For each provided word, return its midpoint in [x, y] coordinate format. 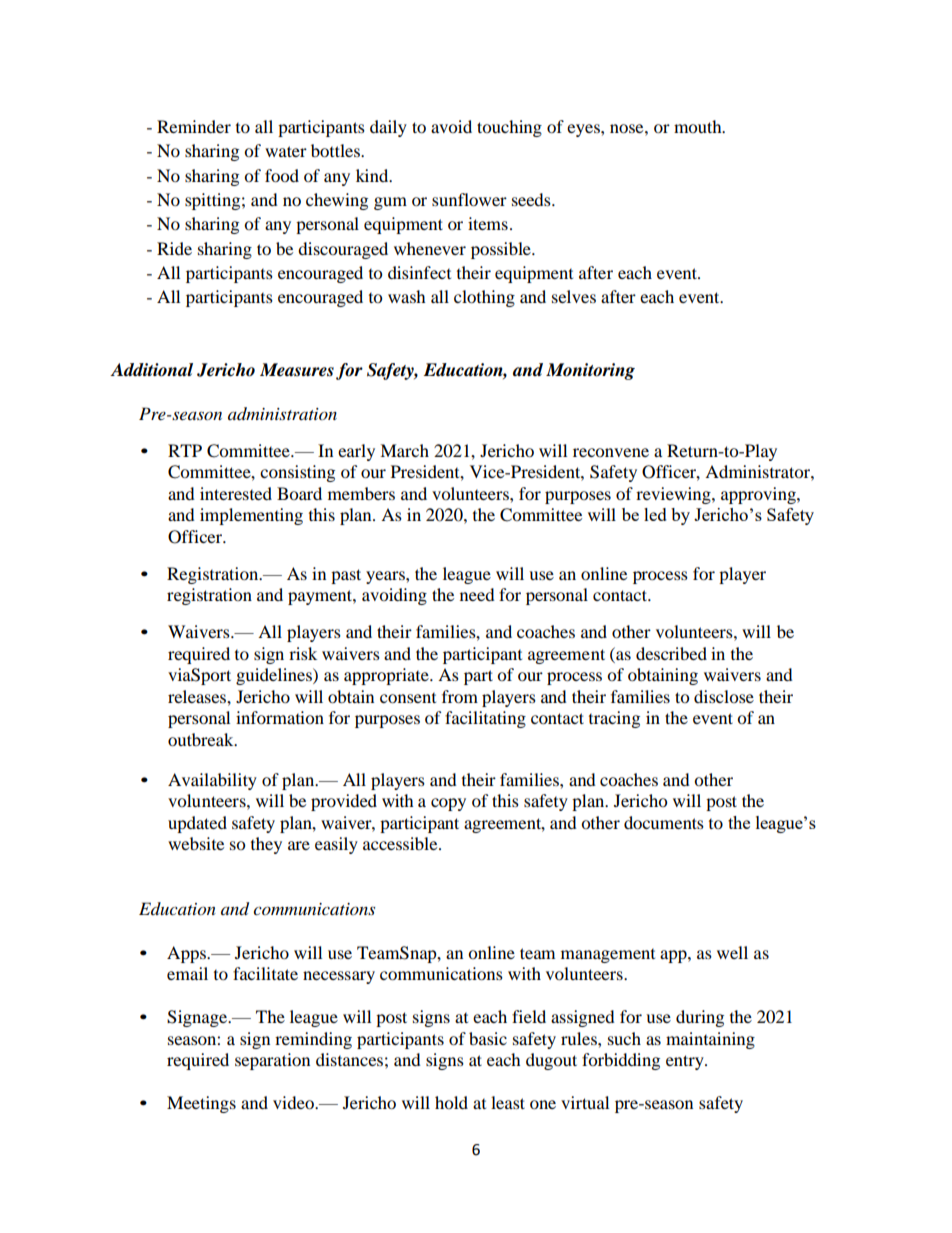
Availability [212, 781]
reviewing [674, 495]
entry [686, 1062]
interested [236, 493]
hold [451, 1102]
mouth [699, 126]
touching [509, 128]
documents [664, 822]
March [404, 450]
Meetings [201, 1104]
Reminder [194, 126]
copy [448, 804]
